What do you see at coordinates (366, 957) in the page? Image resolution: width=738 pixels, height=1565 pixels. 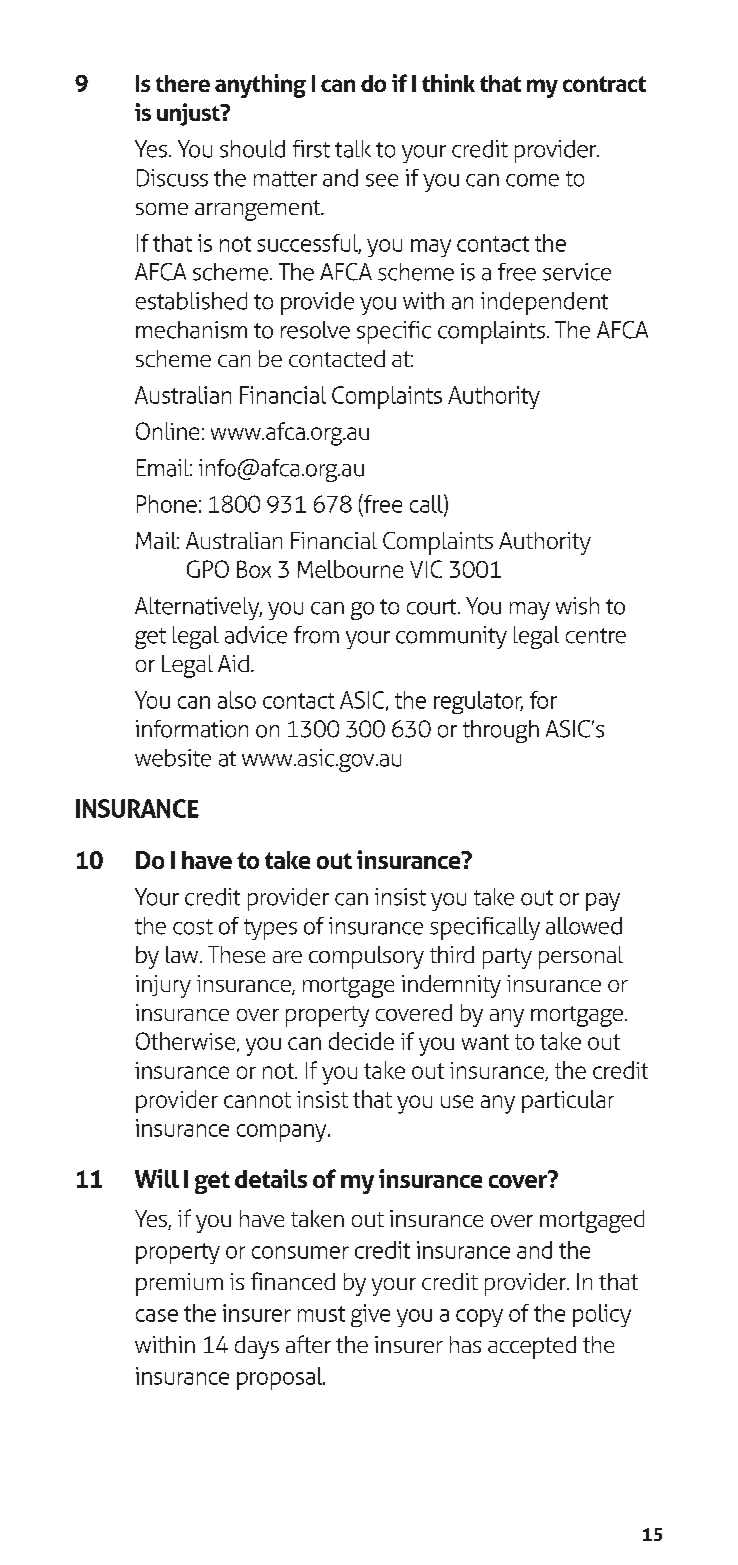 I see `compulsory` at bounding box center [366, 957].
